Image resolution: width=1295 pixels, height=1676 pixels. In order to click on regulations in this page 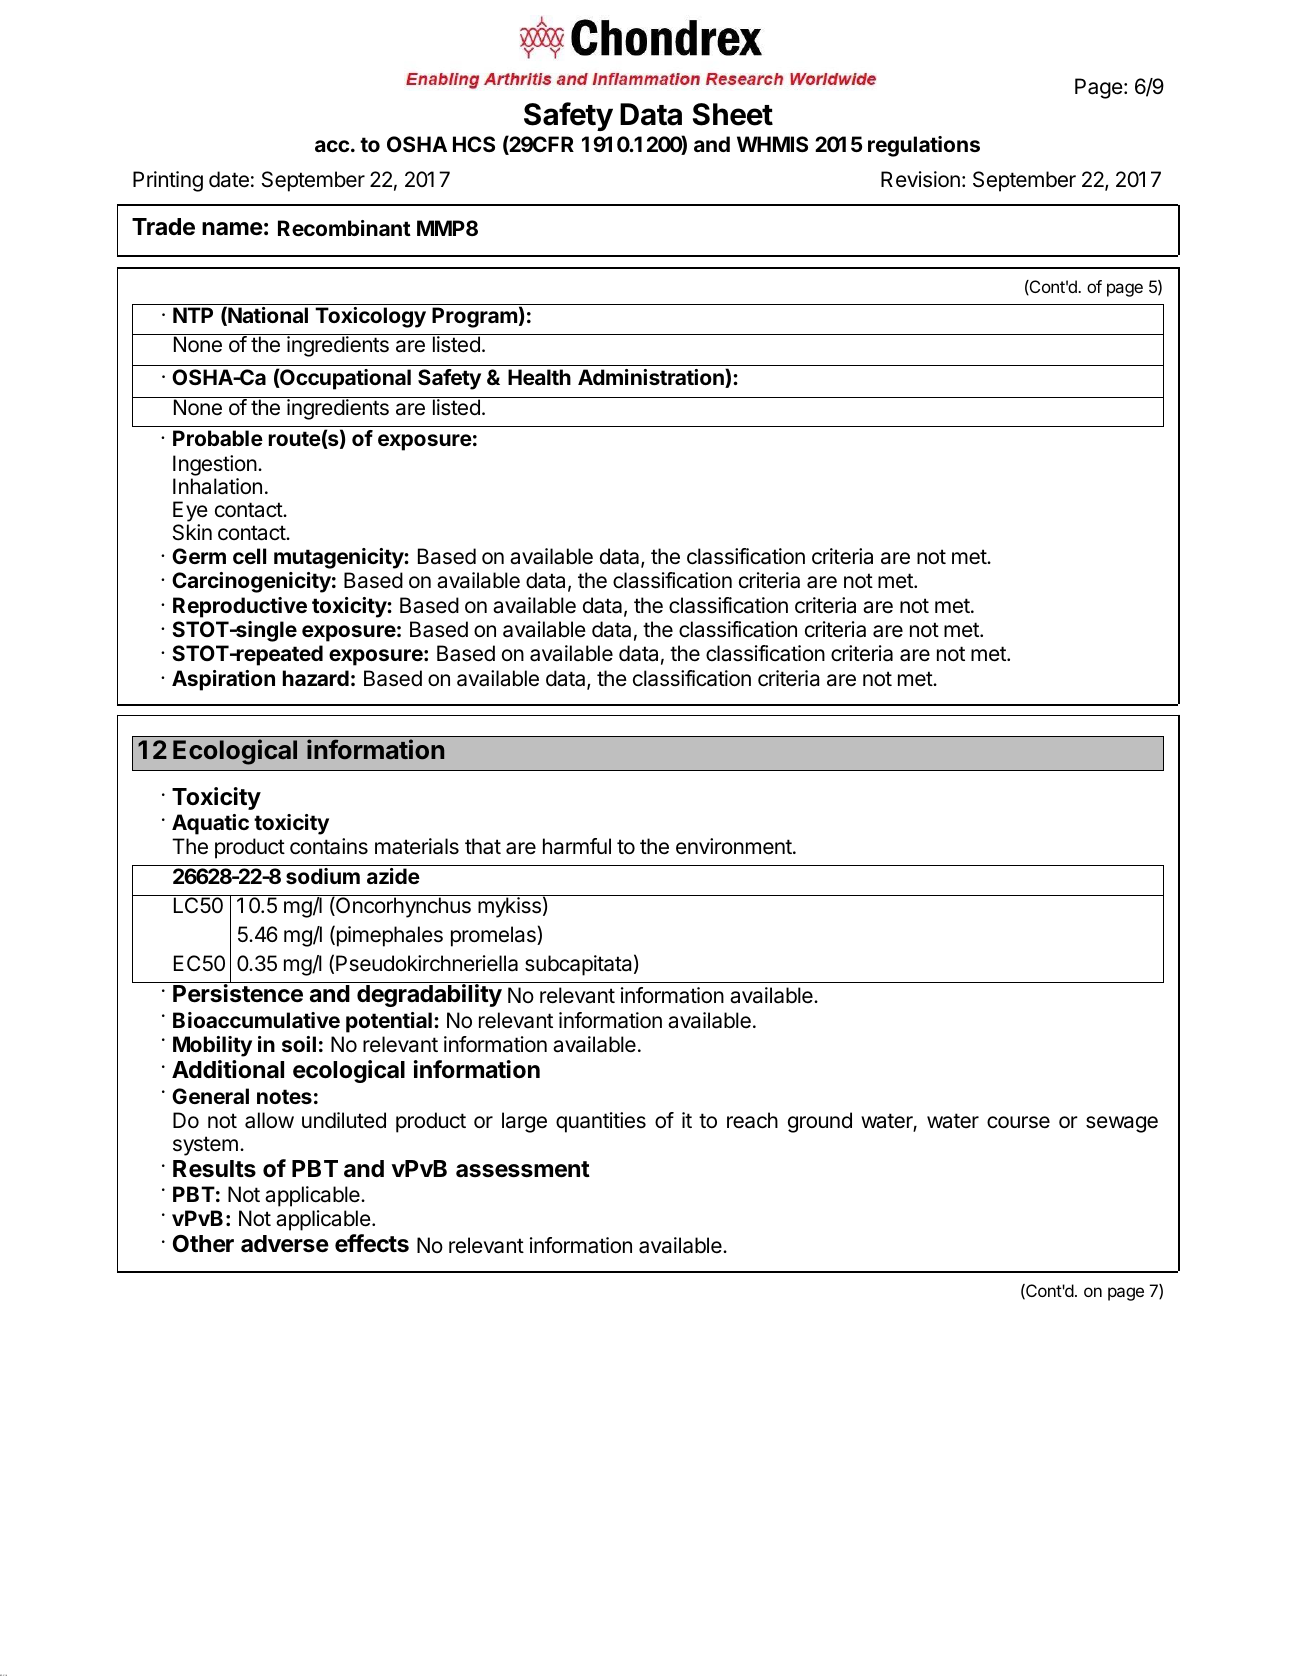, I will do `click(924, 146)`.
